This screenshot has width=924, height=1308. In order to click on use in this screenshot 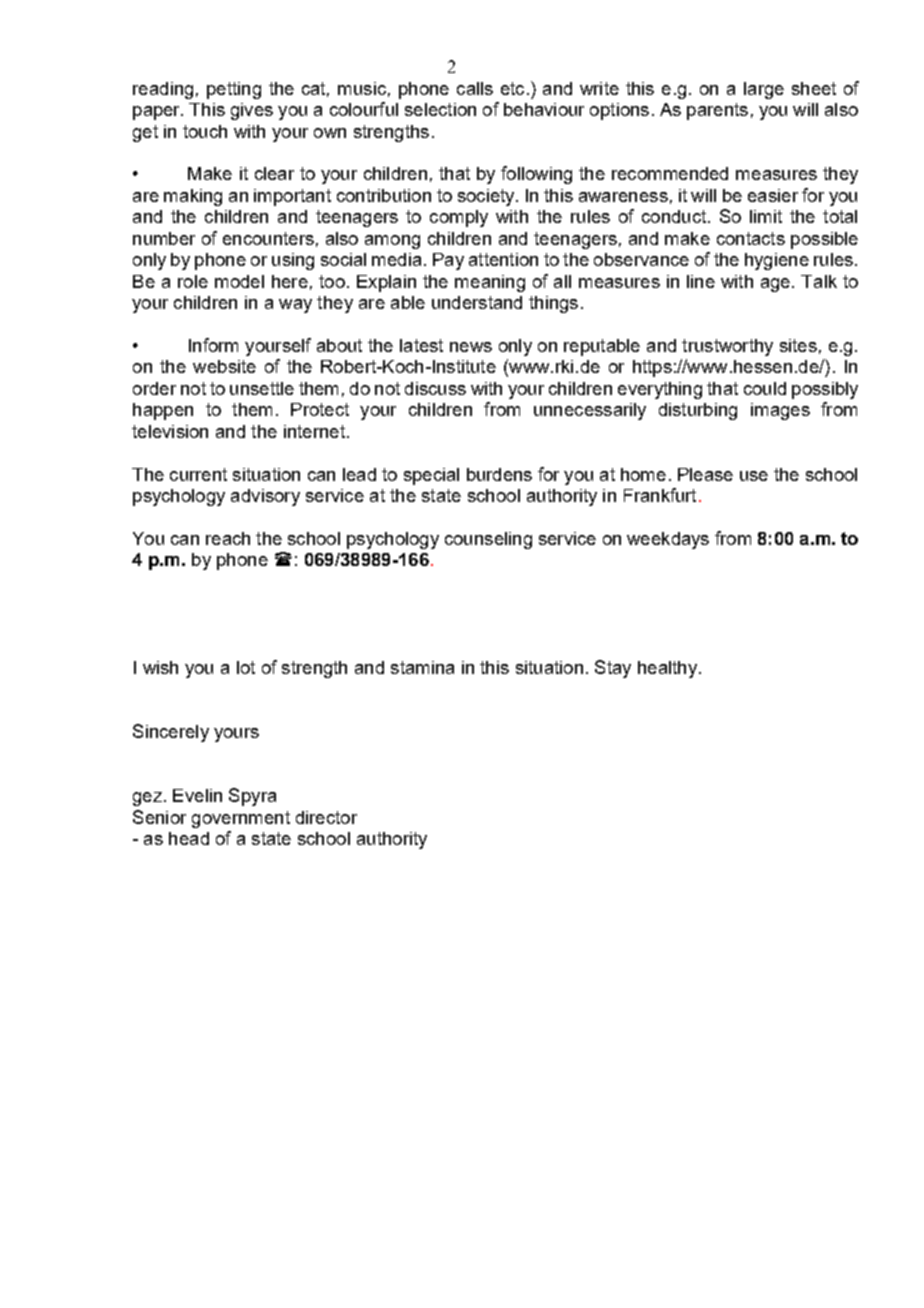, I will do `click(754, 476)`.
